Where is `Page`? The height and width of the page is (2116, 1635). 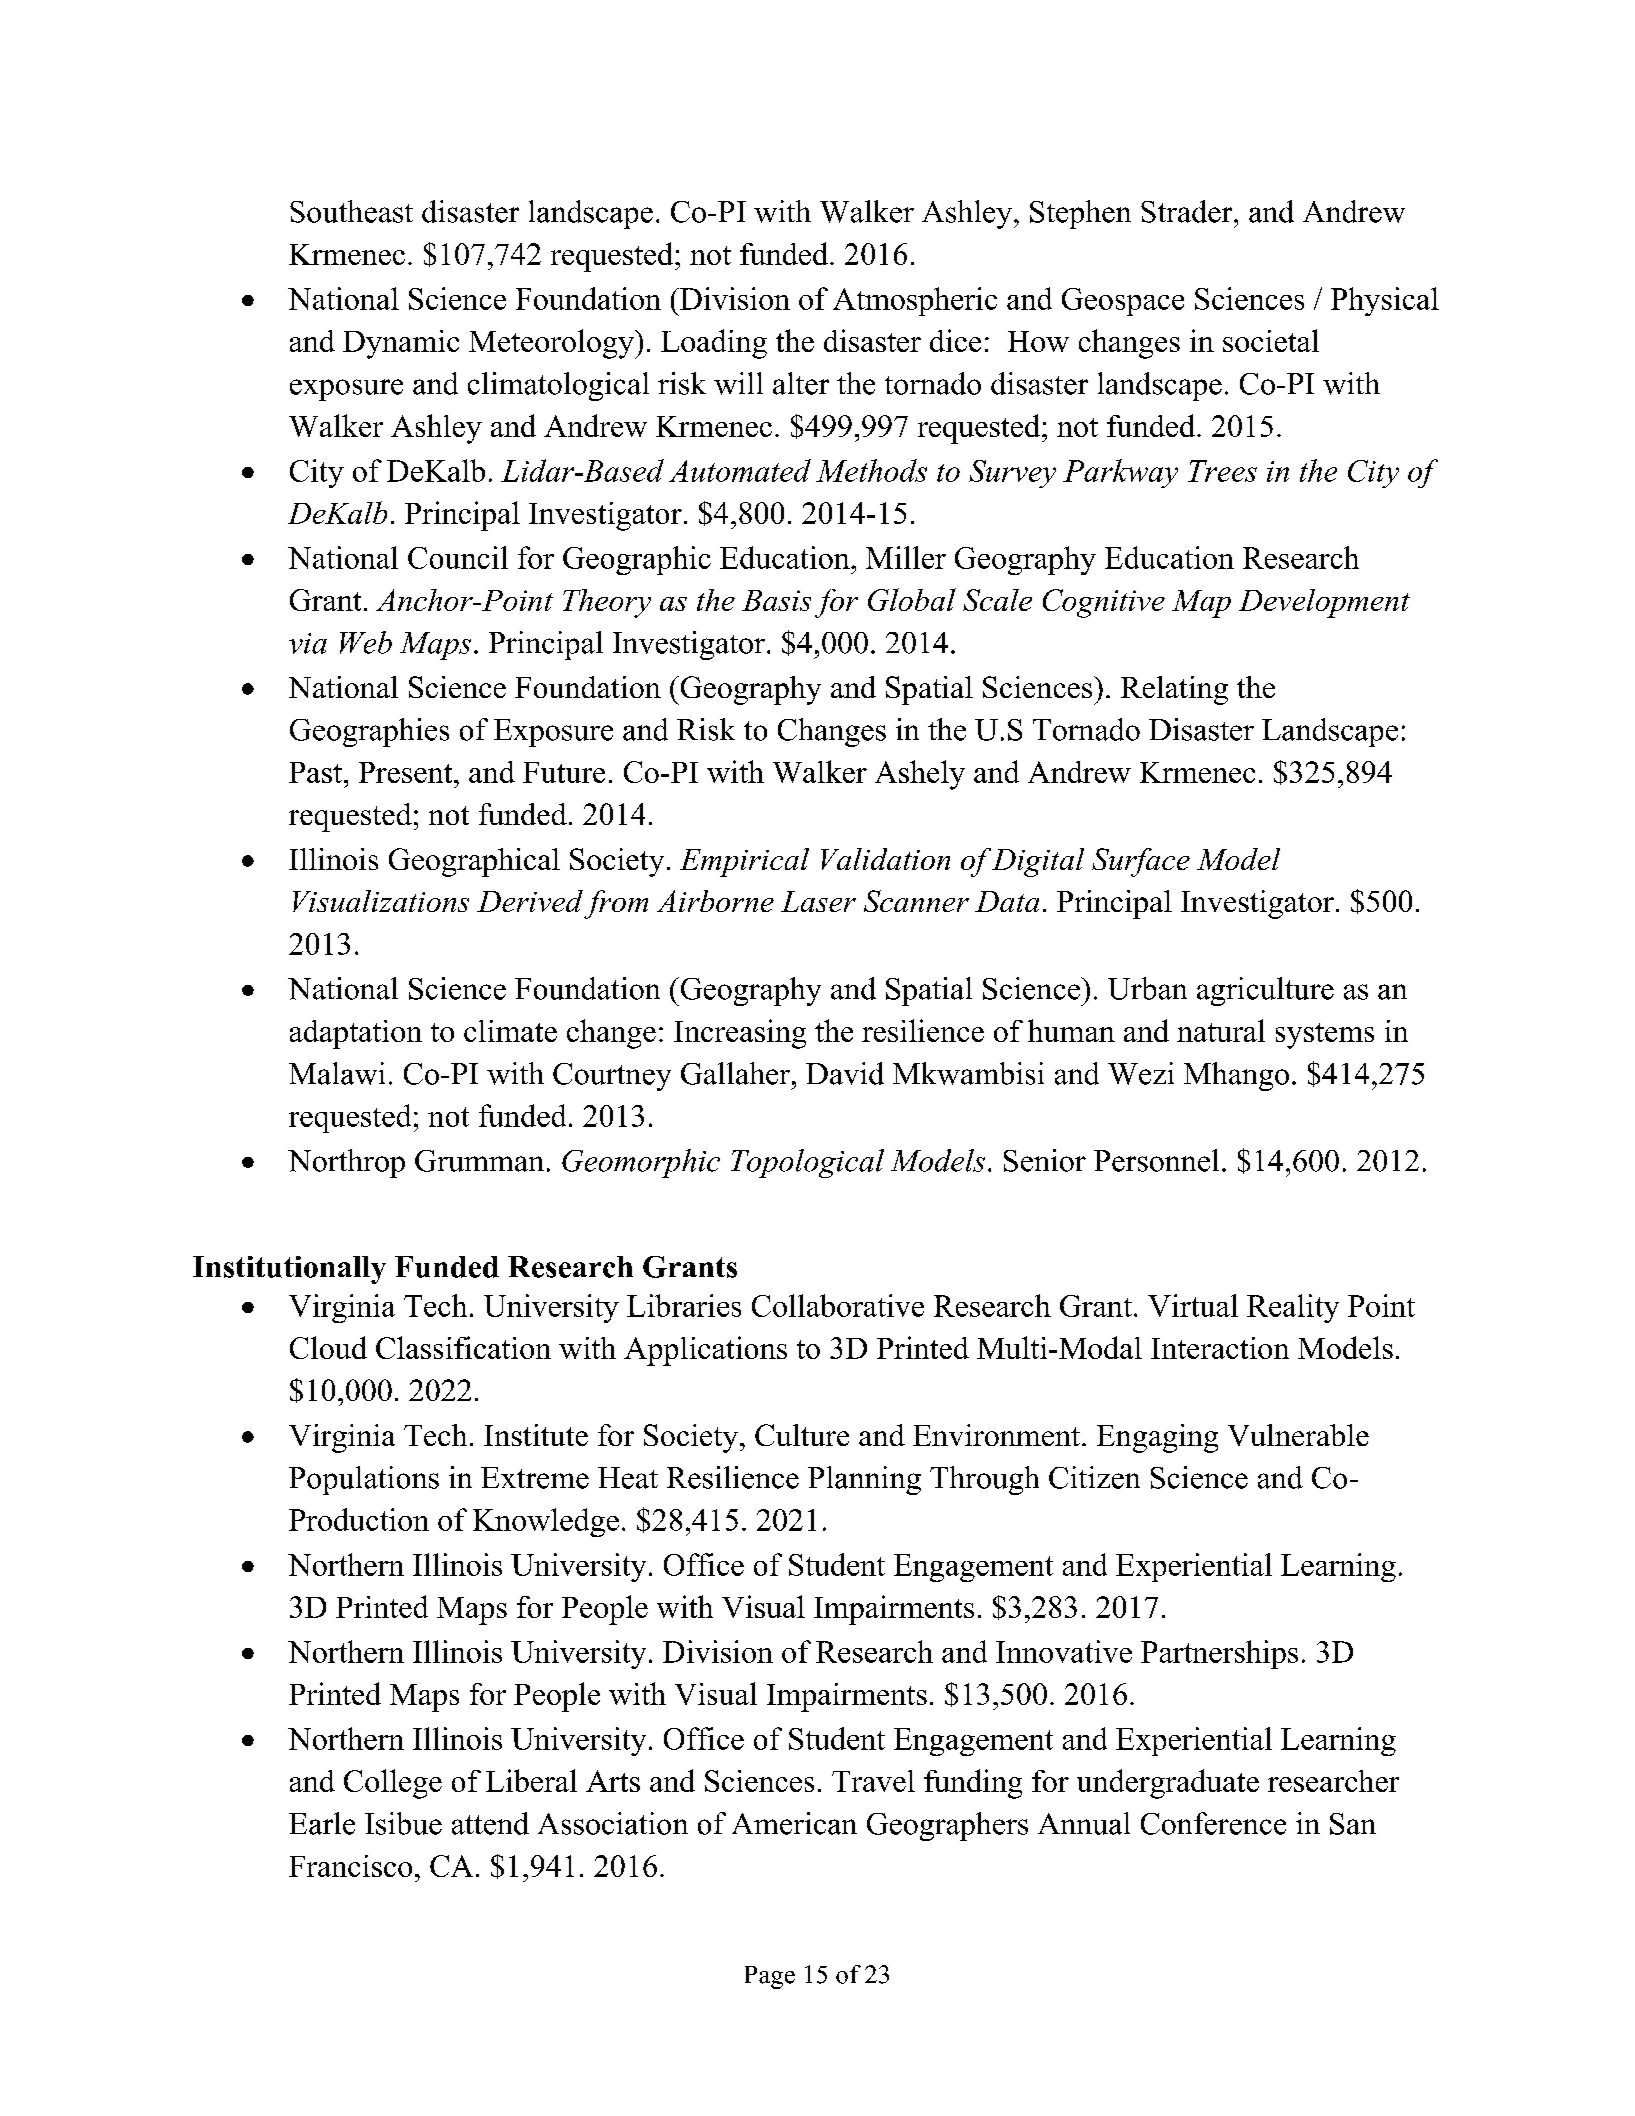
Page is located at coordinates (770, 1977).
